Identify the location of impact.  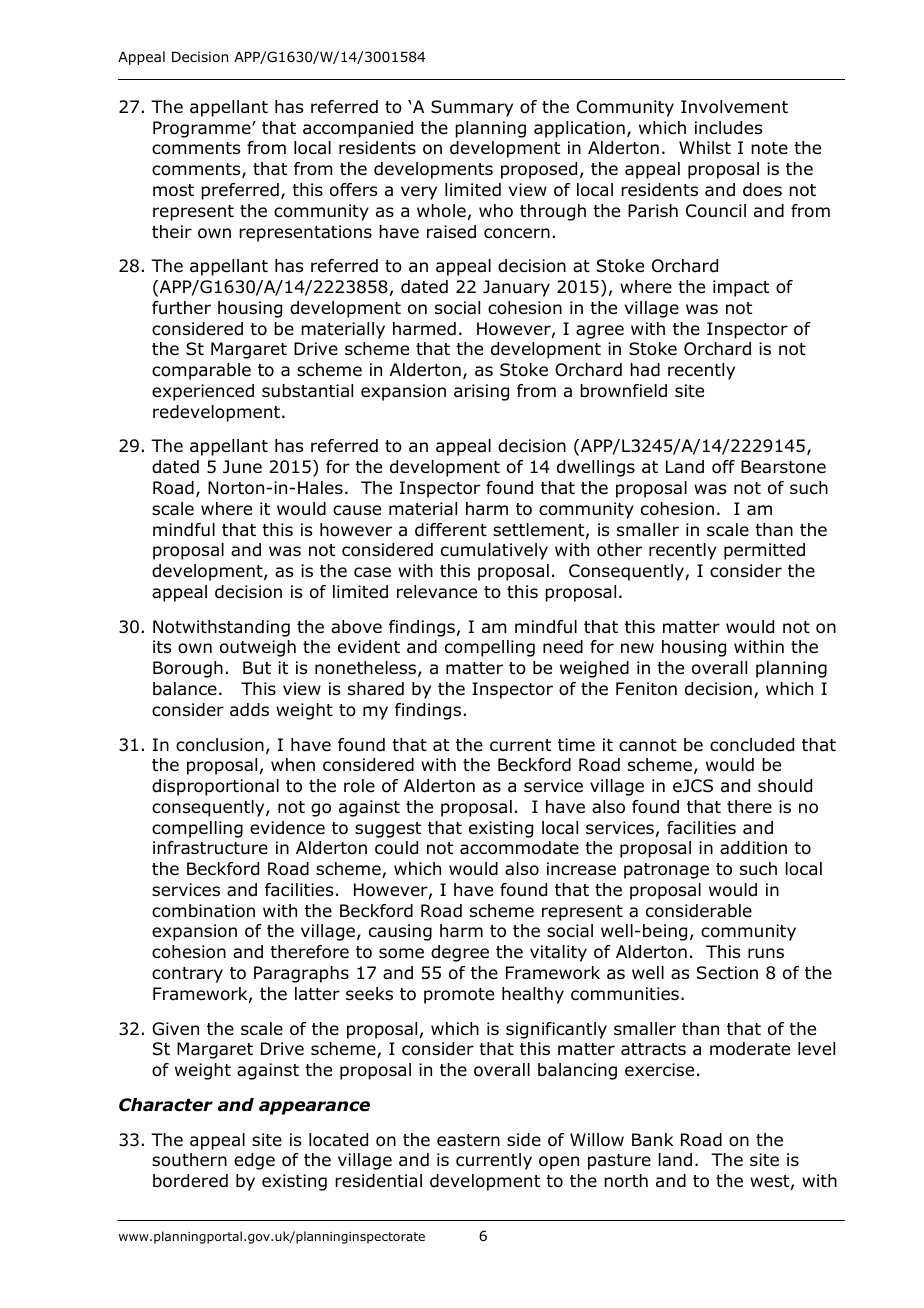
(741, 288).
